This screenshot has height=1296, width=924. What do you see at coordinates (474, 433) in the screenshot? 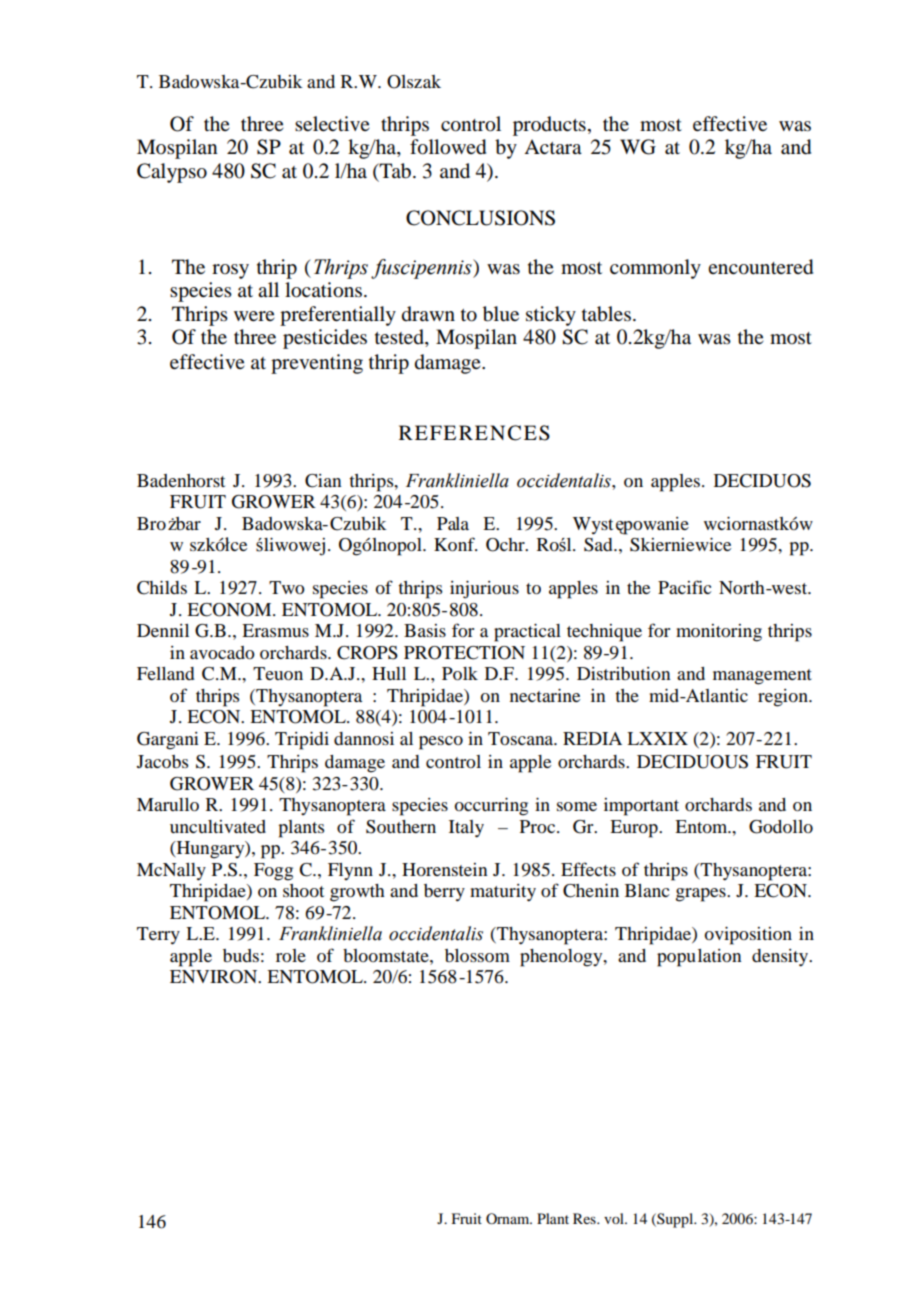
I see `REFERENCES` at bounding box center [474, 433].
